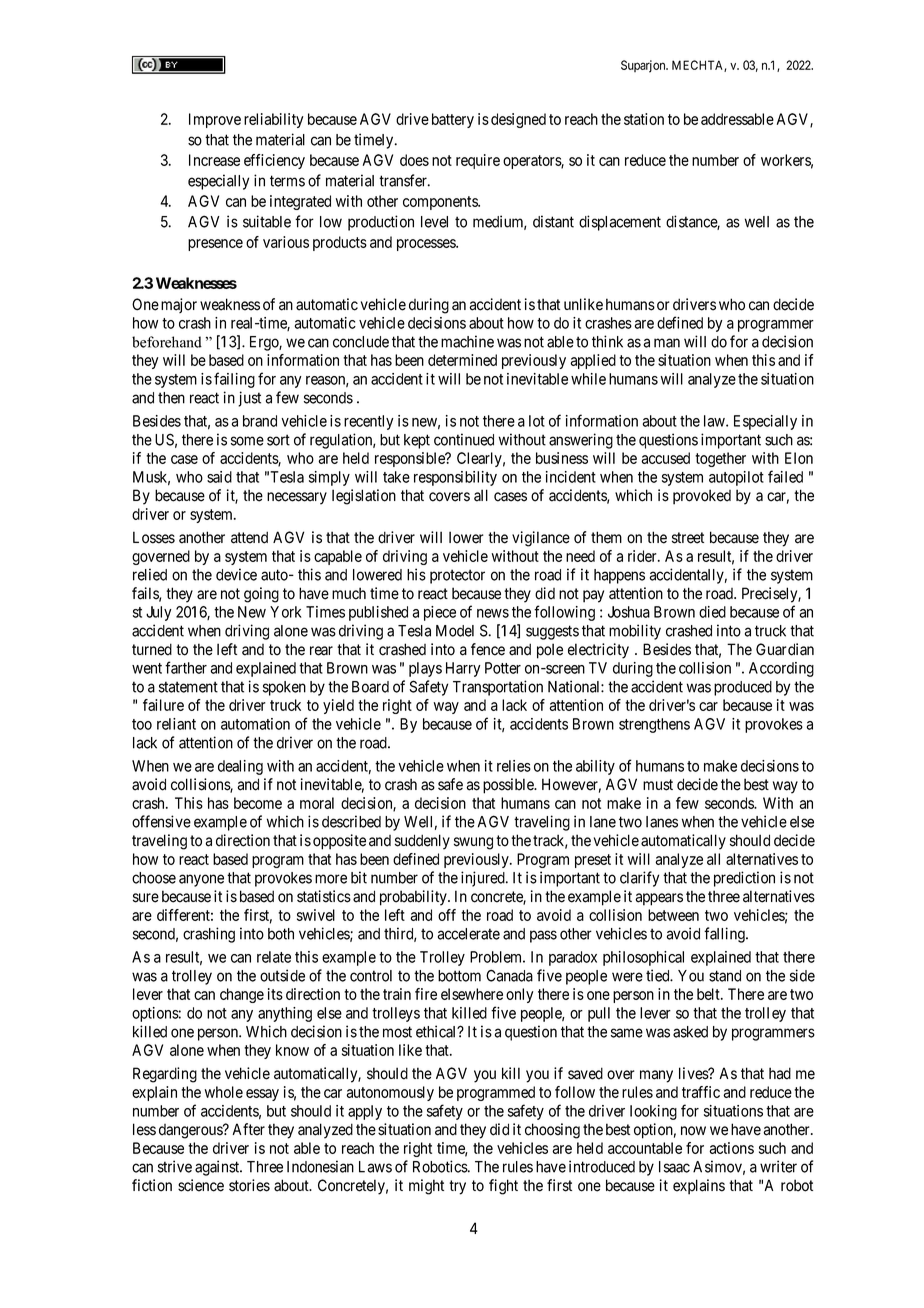 This page has height=1308, width=924. Describe the element at coordinates (478, 161) in the page. I see `require` at that location.
